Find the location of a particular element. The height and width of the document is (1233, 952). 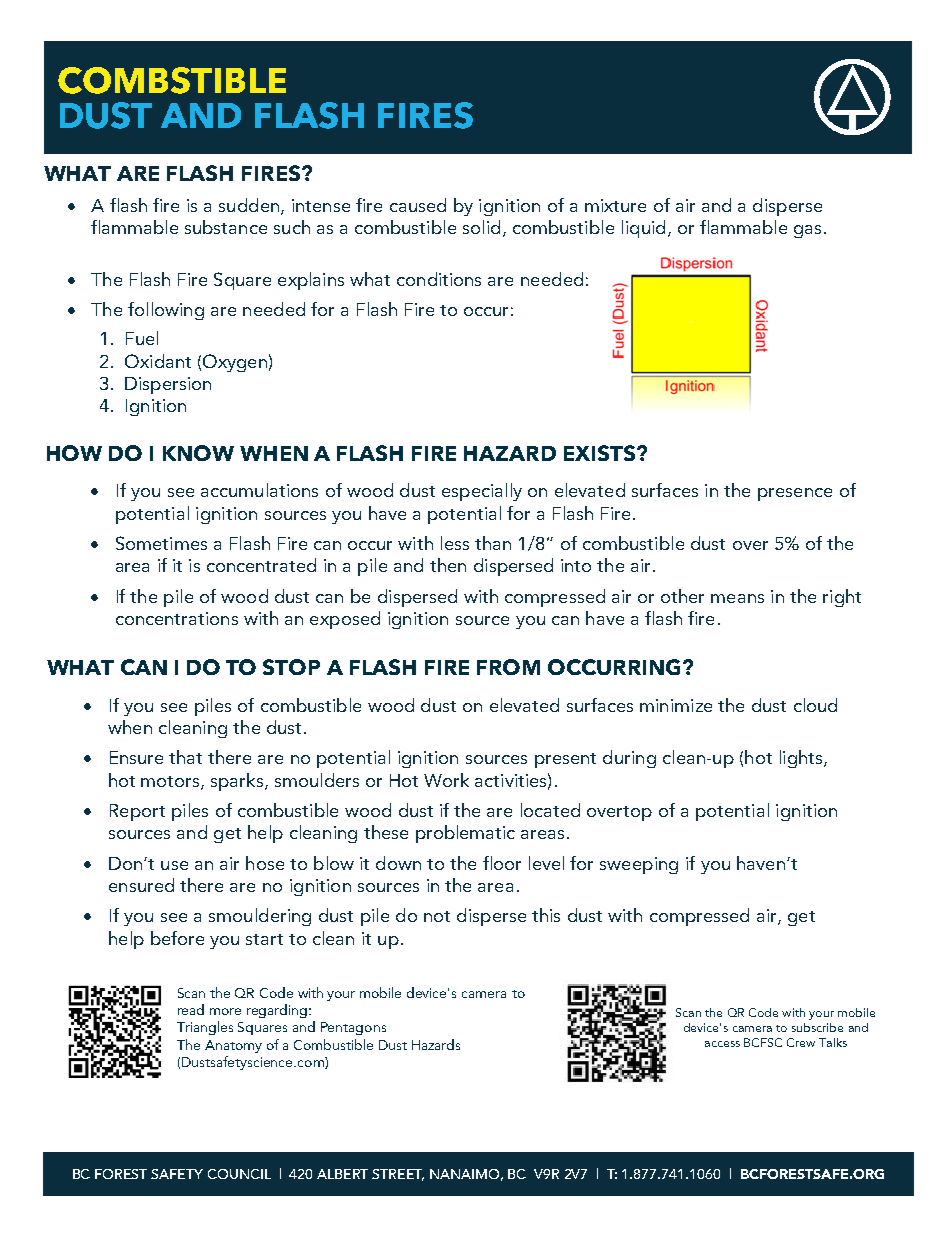

Sometimes is located at coordinates (161, 543).
